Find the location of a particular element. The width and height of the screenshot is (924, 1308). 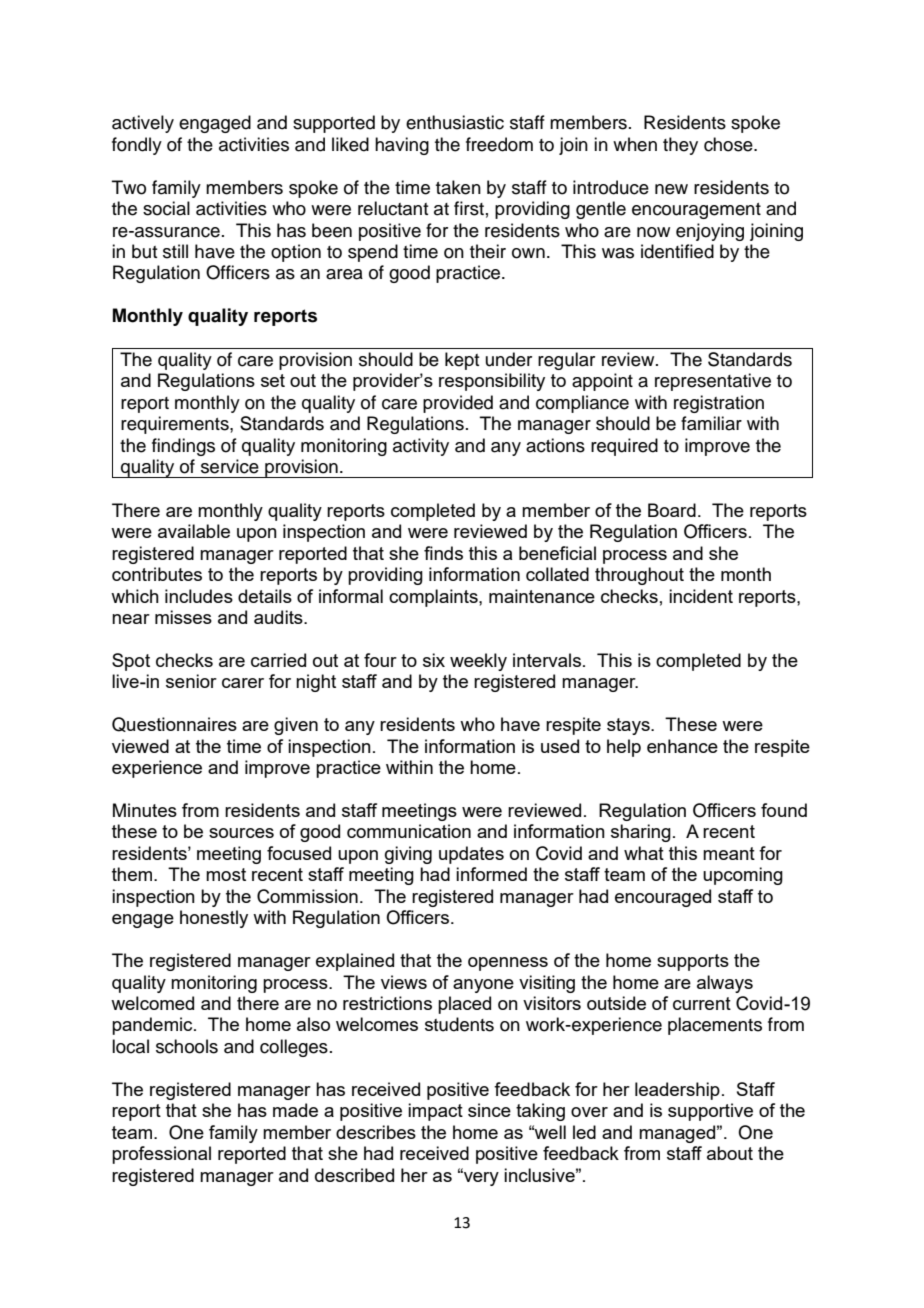

fondly is located at coordinates (137, 146).
